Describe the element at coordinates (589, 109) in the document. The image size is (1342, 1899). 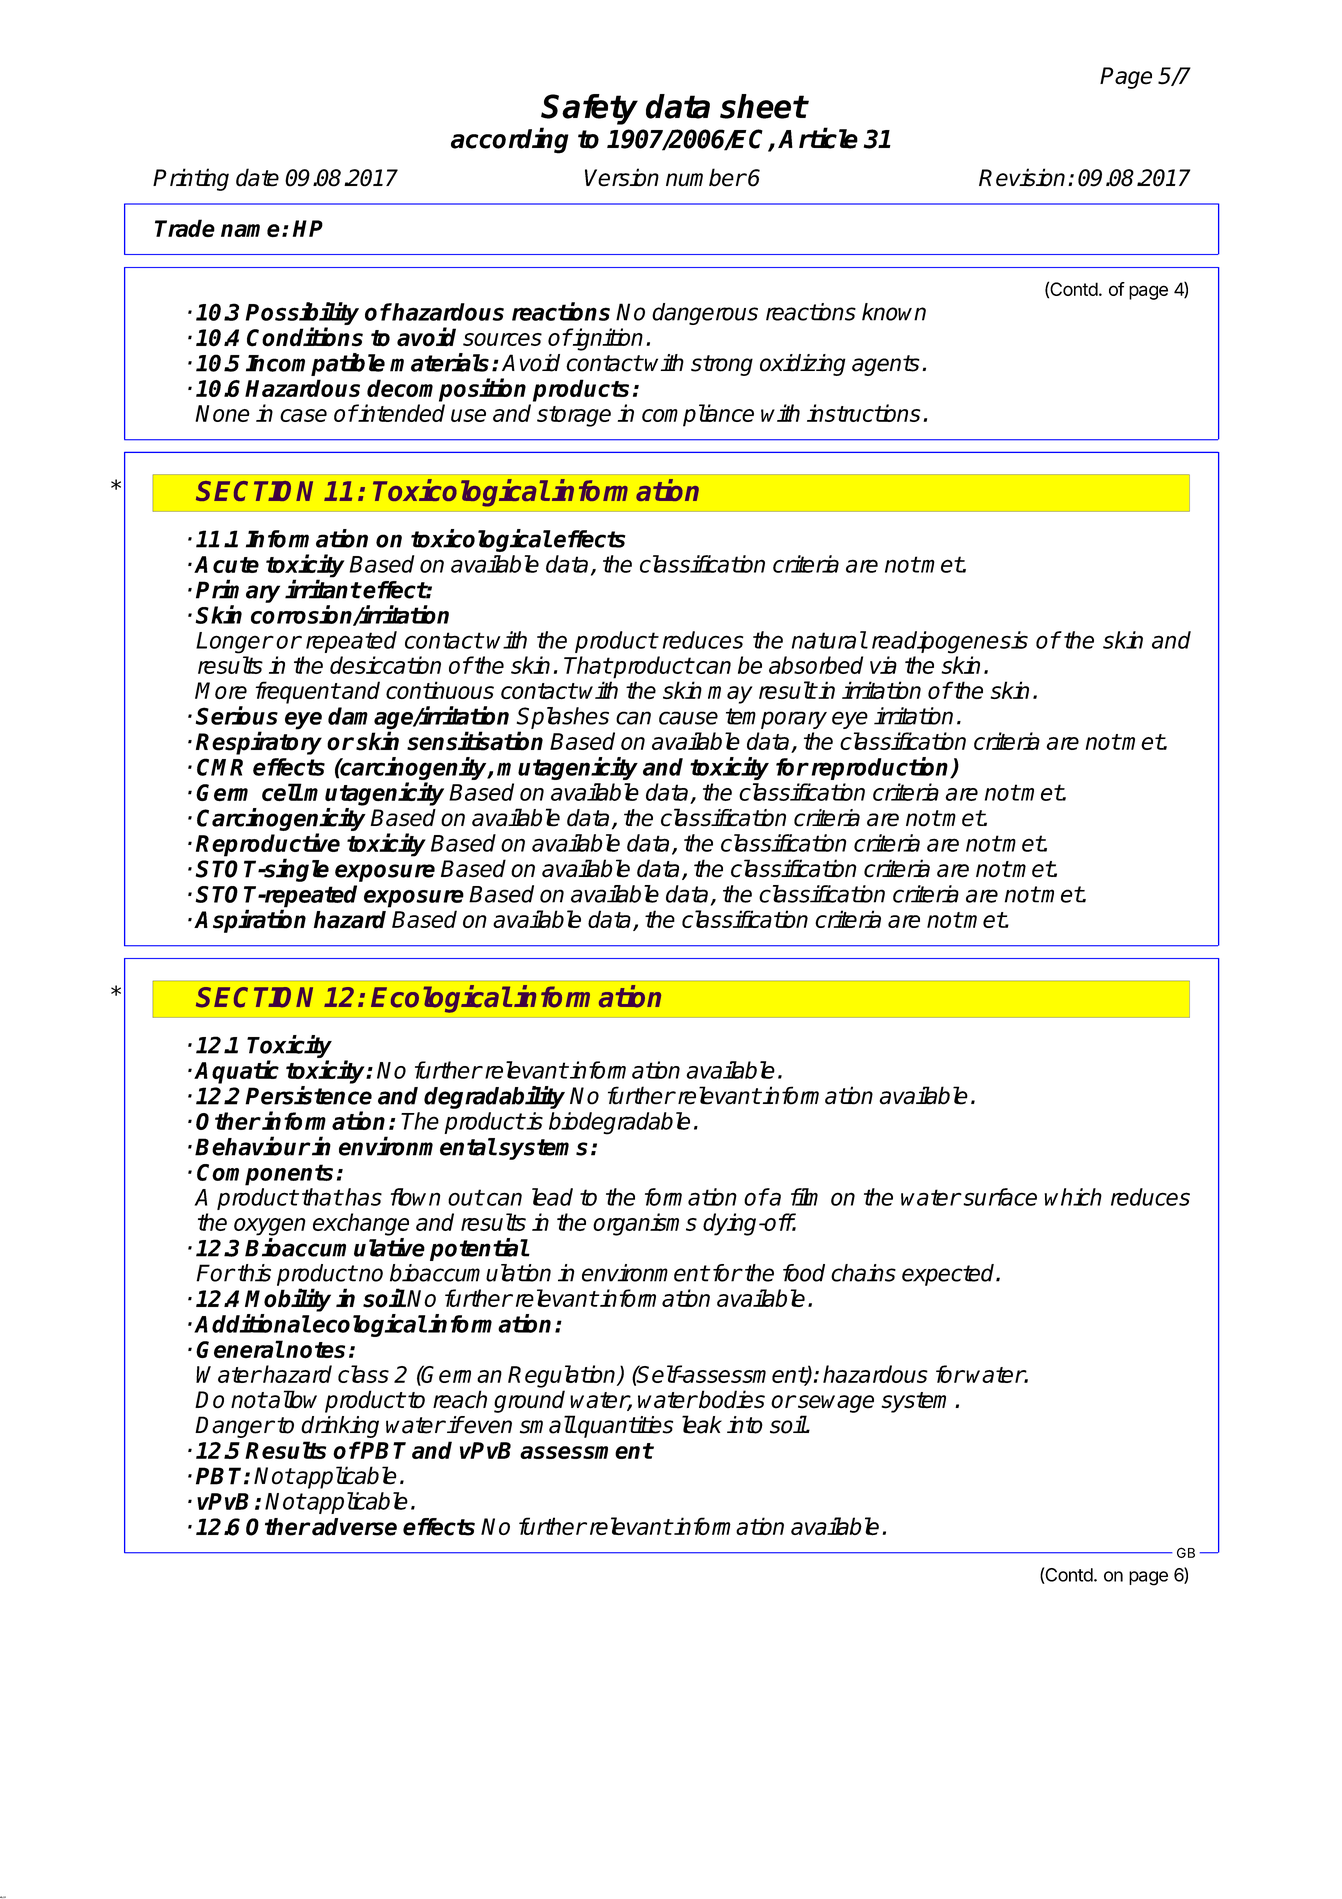
I see `Safety` at that location.
